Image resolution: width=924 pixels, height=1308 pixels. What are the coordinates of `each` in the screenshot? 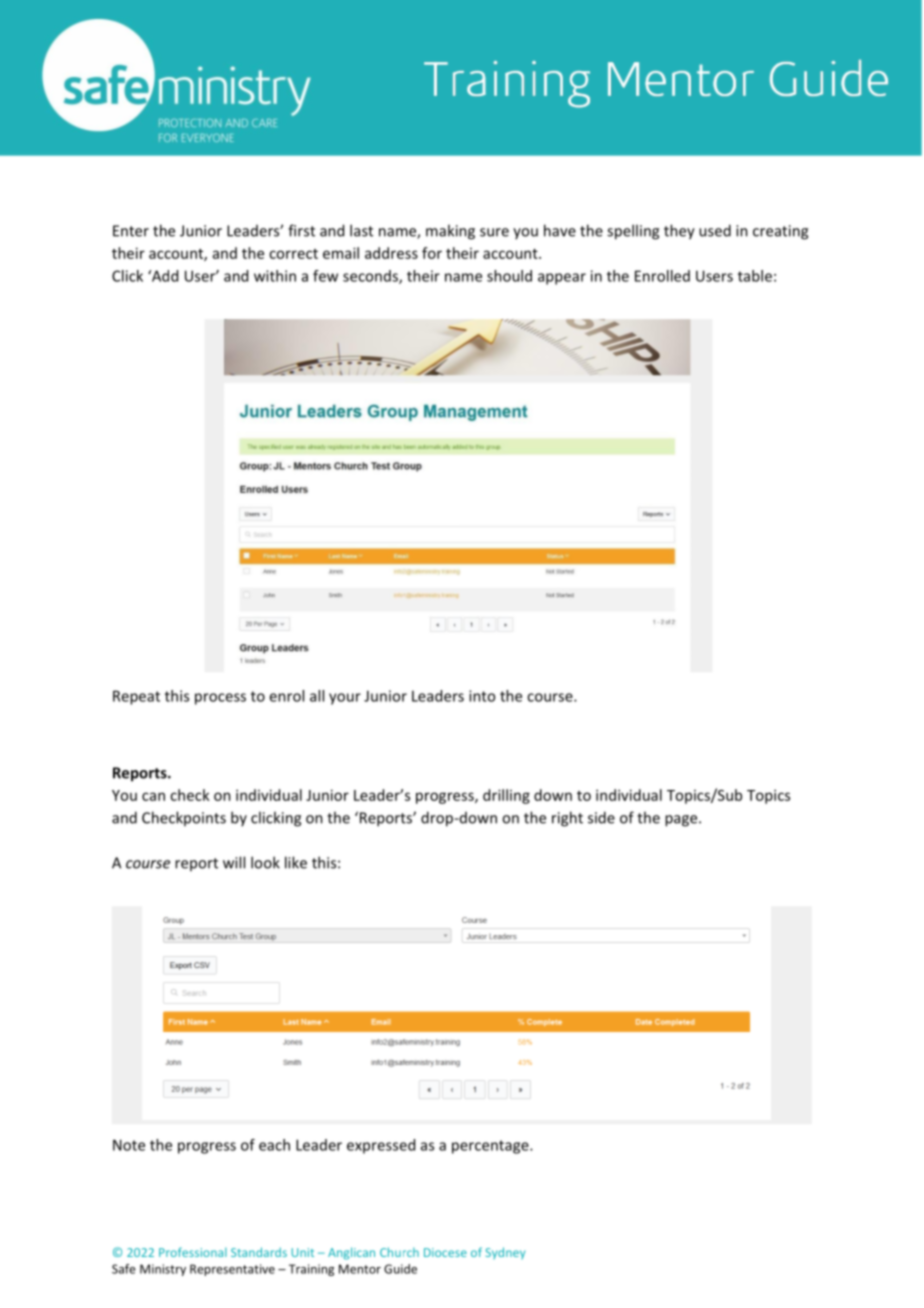 It's located at (274, 1145).
